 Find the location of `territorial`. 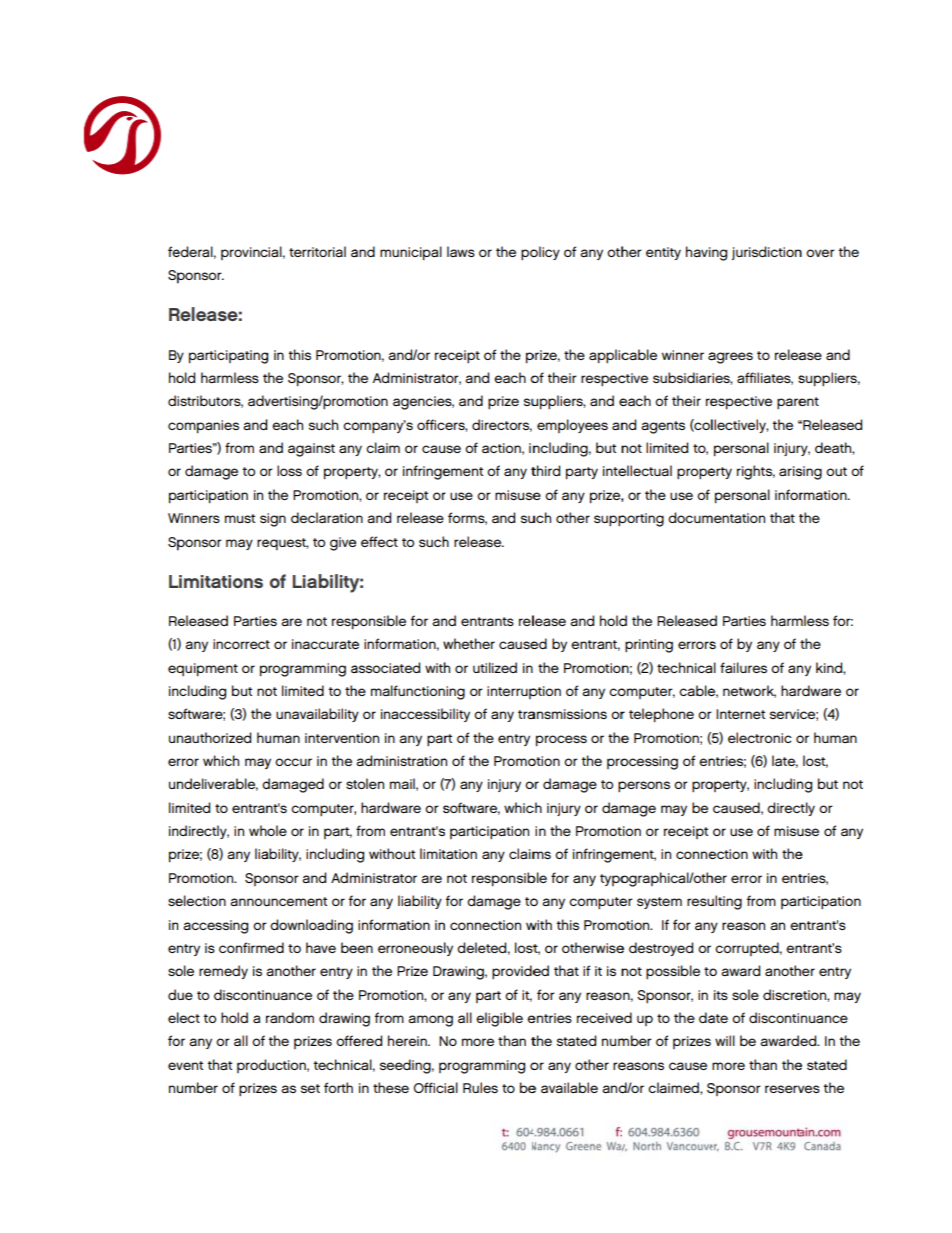

territorial is located at coordinates (317, 251).
